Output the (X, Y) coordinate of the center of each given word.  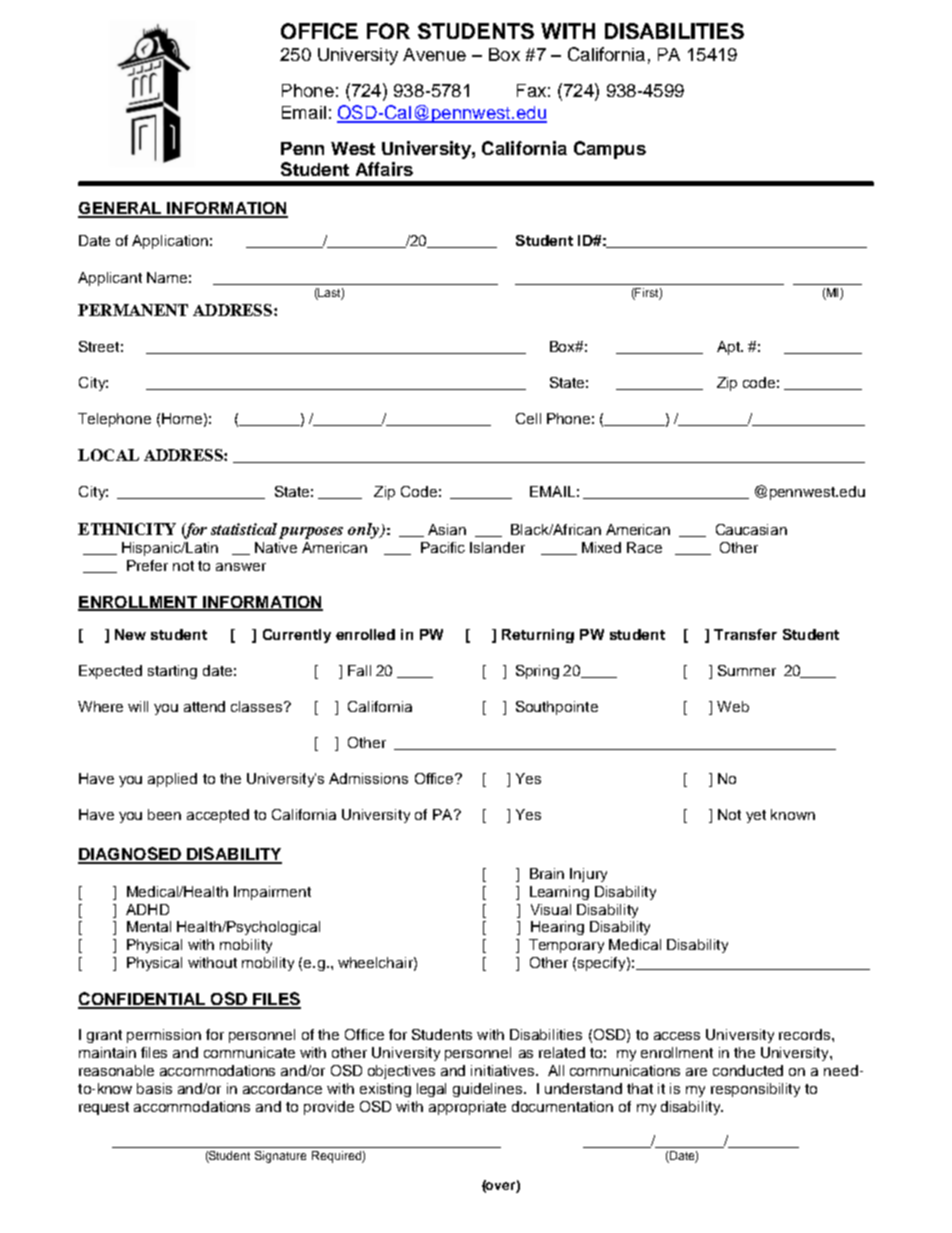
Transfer (745, 634)
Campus (610, 150)
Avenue (434, 54)
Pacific (443, 547)
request (104, 1108)
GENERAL (121, 209)
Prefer (147, 565)
